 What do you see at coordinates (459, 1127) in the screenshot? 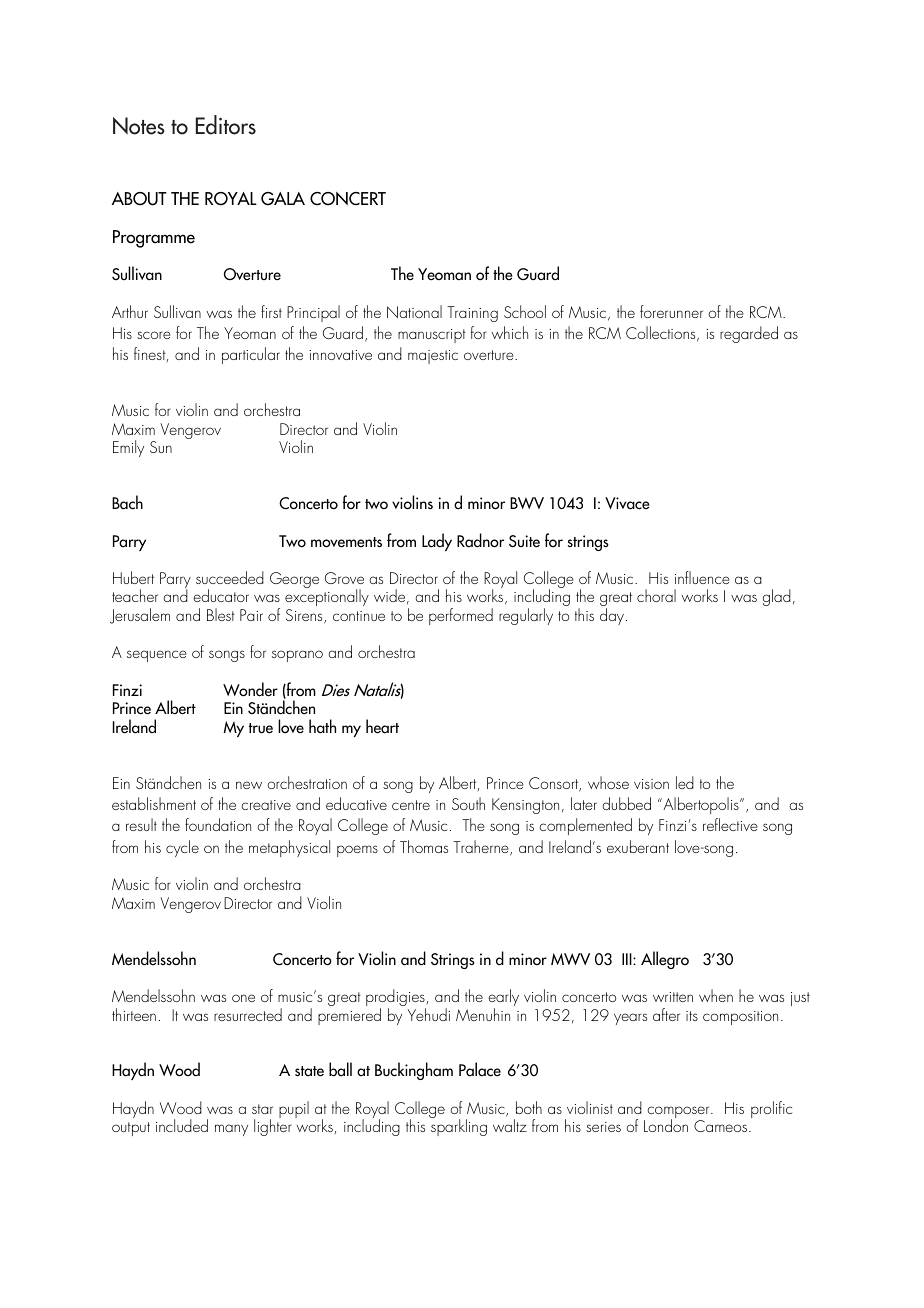
I see `sparkling` at bounding box center [459, 1127].
